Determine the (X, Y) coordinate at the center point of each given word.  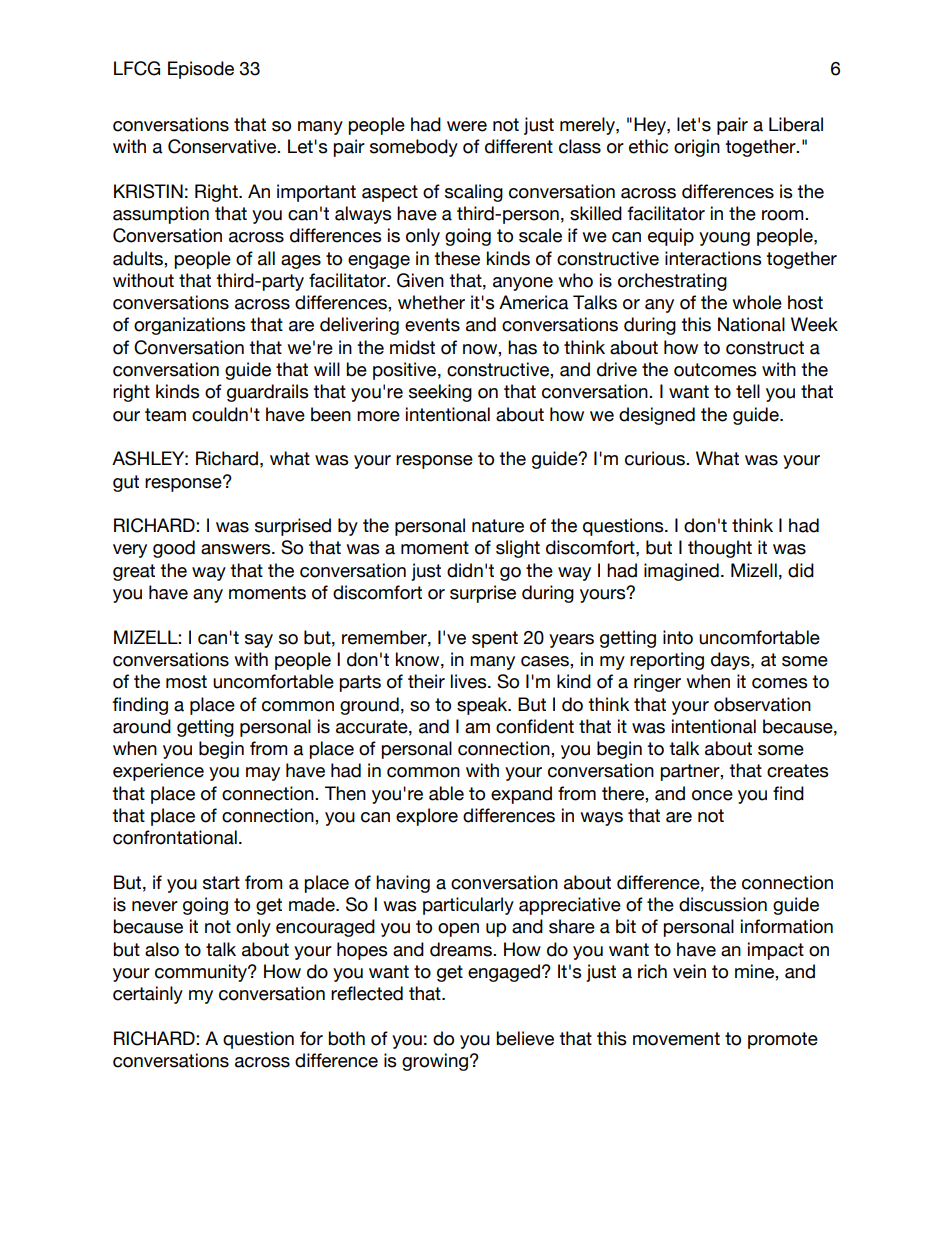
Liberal (796, 124)
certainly (148, 995)
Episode (201, 70)
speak (483, 706)
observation (762, 704)
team (165, 415)
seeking (440, 393)
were (467, 126)
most (186, 682)
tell (748, 391)
